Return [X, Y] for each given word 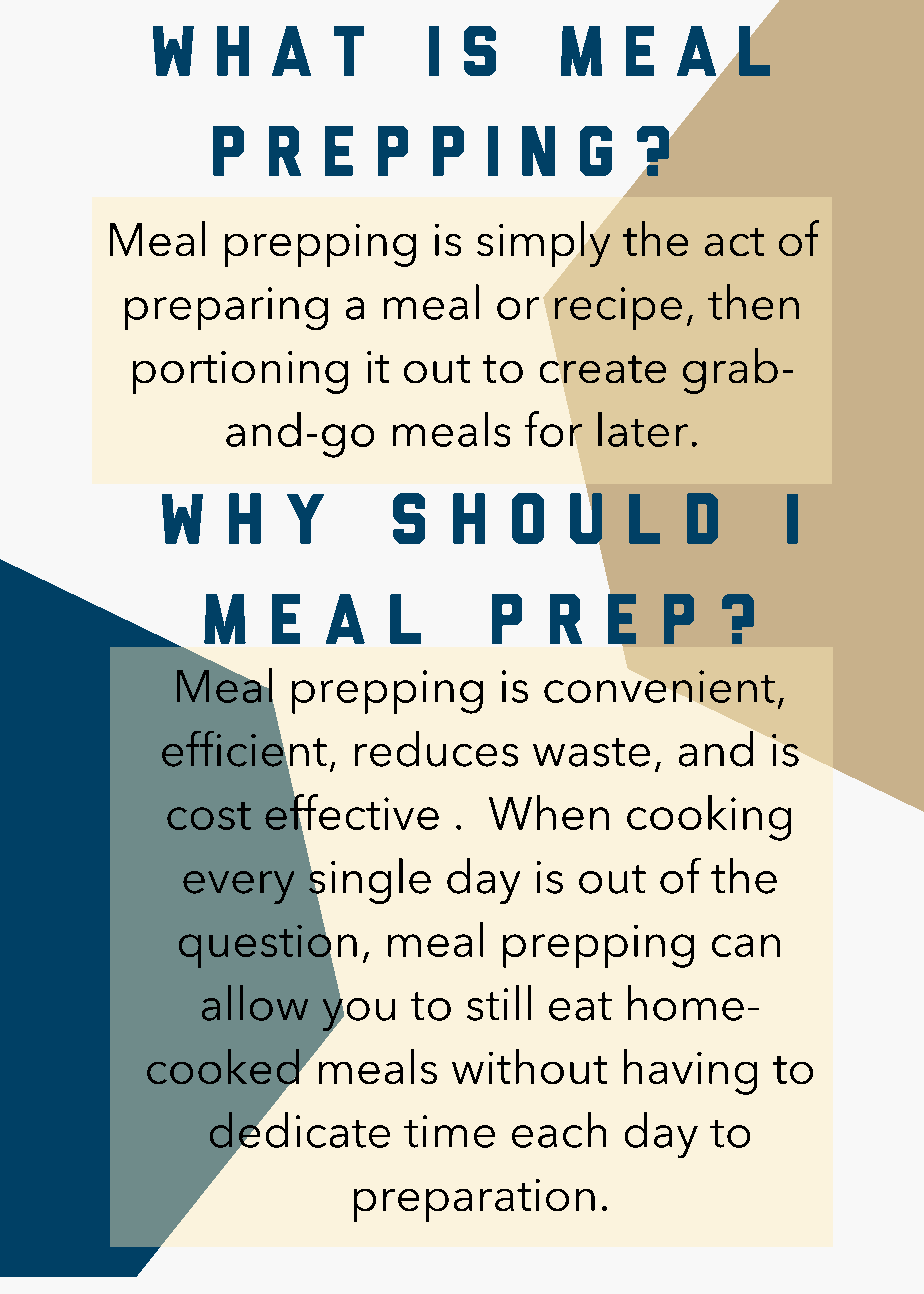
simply [543, 244]
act [734, 242]
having [690, 1072]
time [449, 1131]
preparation [474, 1200]
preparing [226, 308]
